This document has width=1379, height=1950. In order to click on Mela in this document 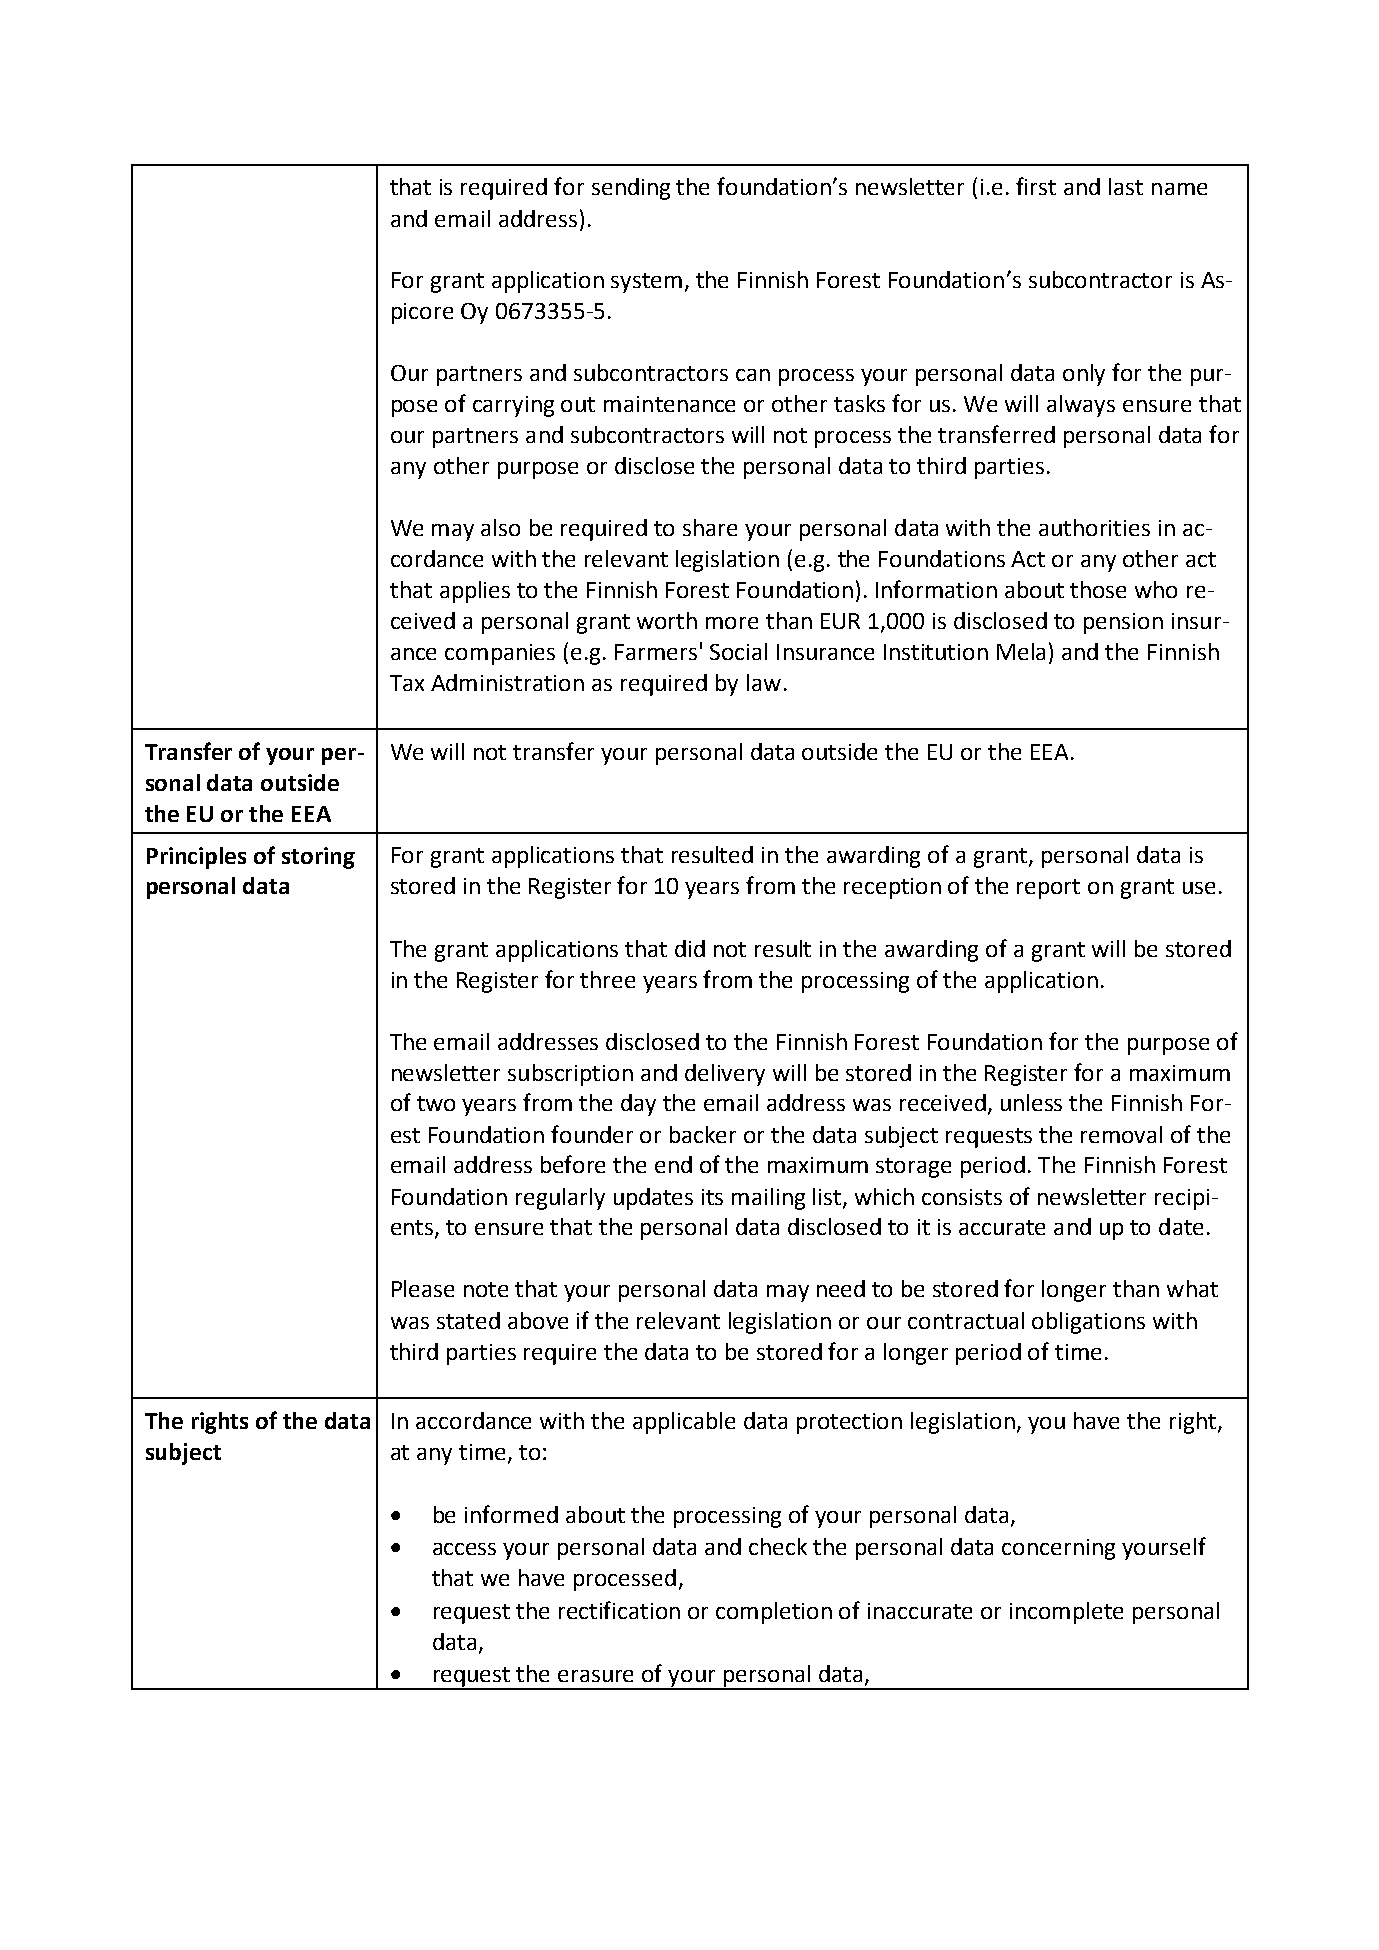, I will do `click(1021, 651)`.
